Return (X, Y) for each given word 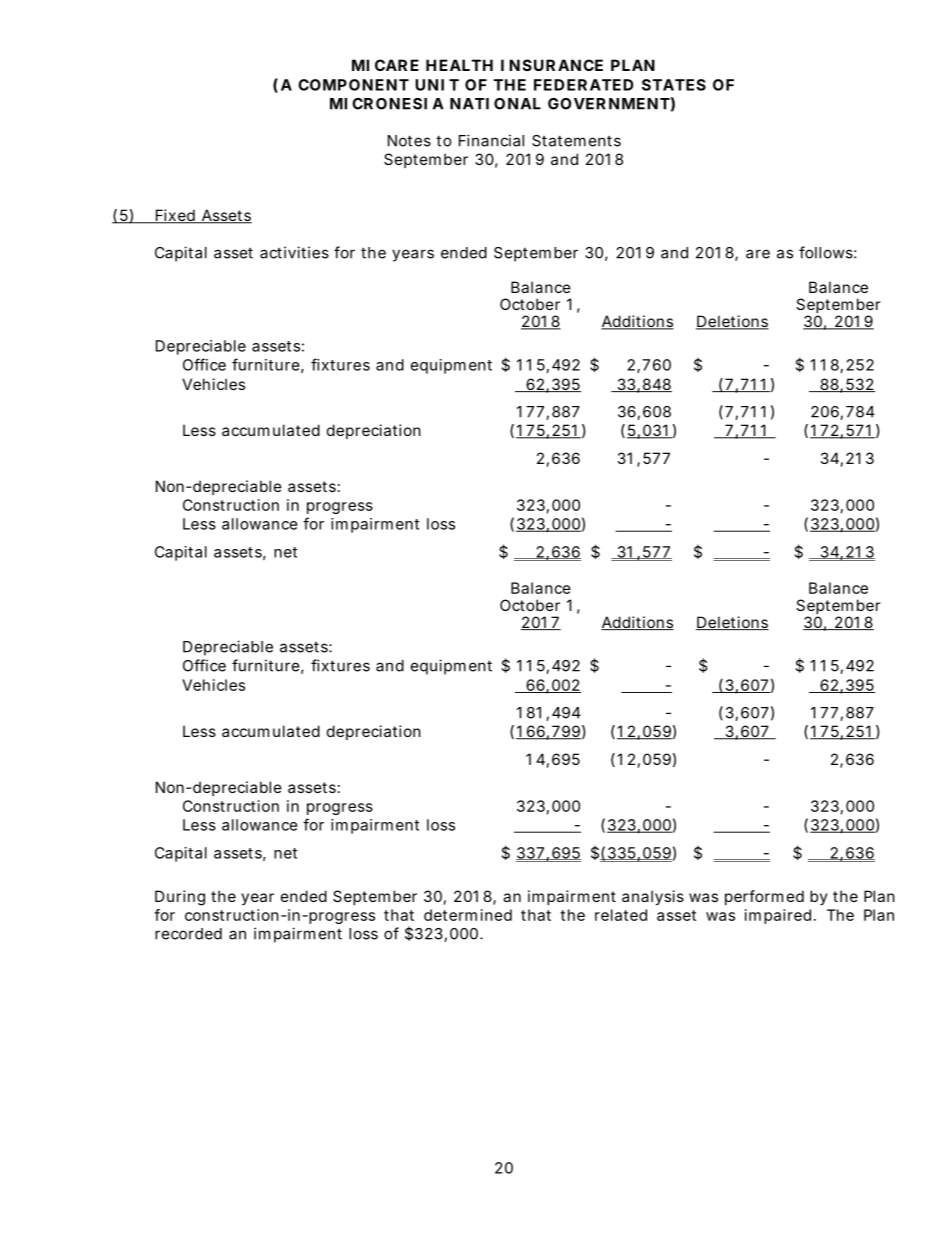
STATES (674, 85)
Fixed (175, 216)
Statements (576, 141)
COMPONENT (353, 85)
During (180, 898)
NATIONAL (495, 104)
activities (294, 252)
